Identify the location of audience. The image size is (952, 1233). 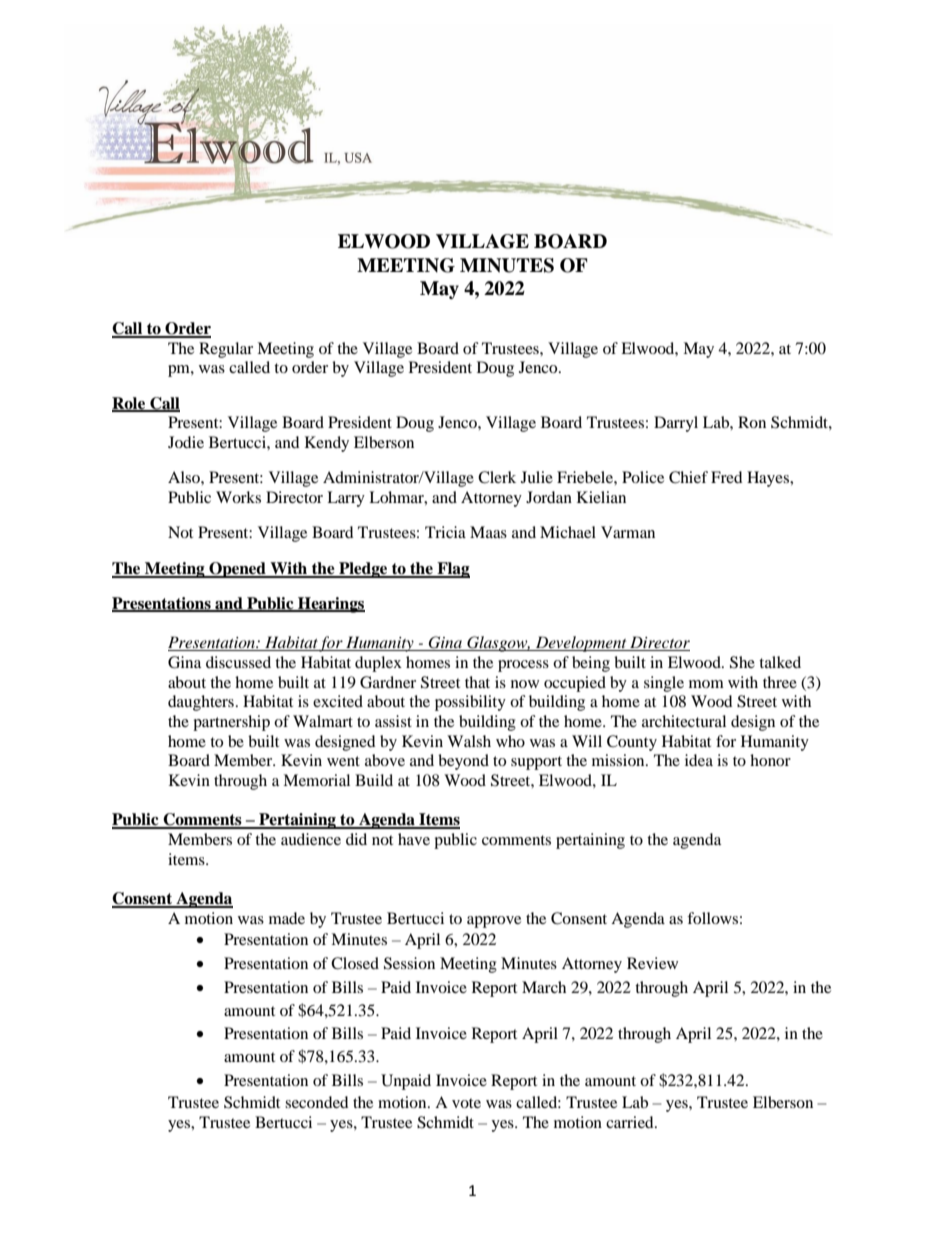
(311, 839).
